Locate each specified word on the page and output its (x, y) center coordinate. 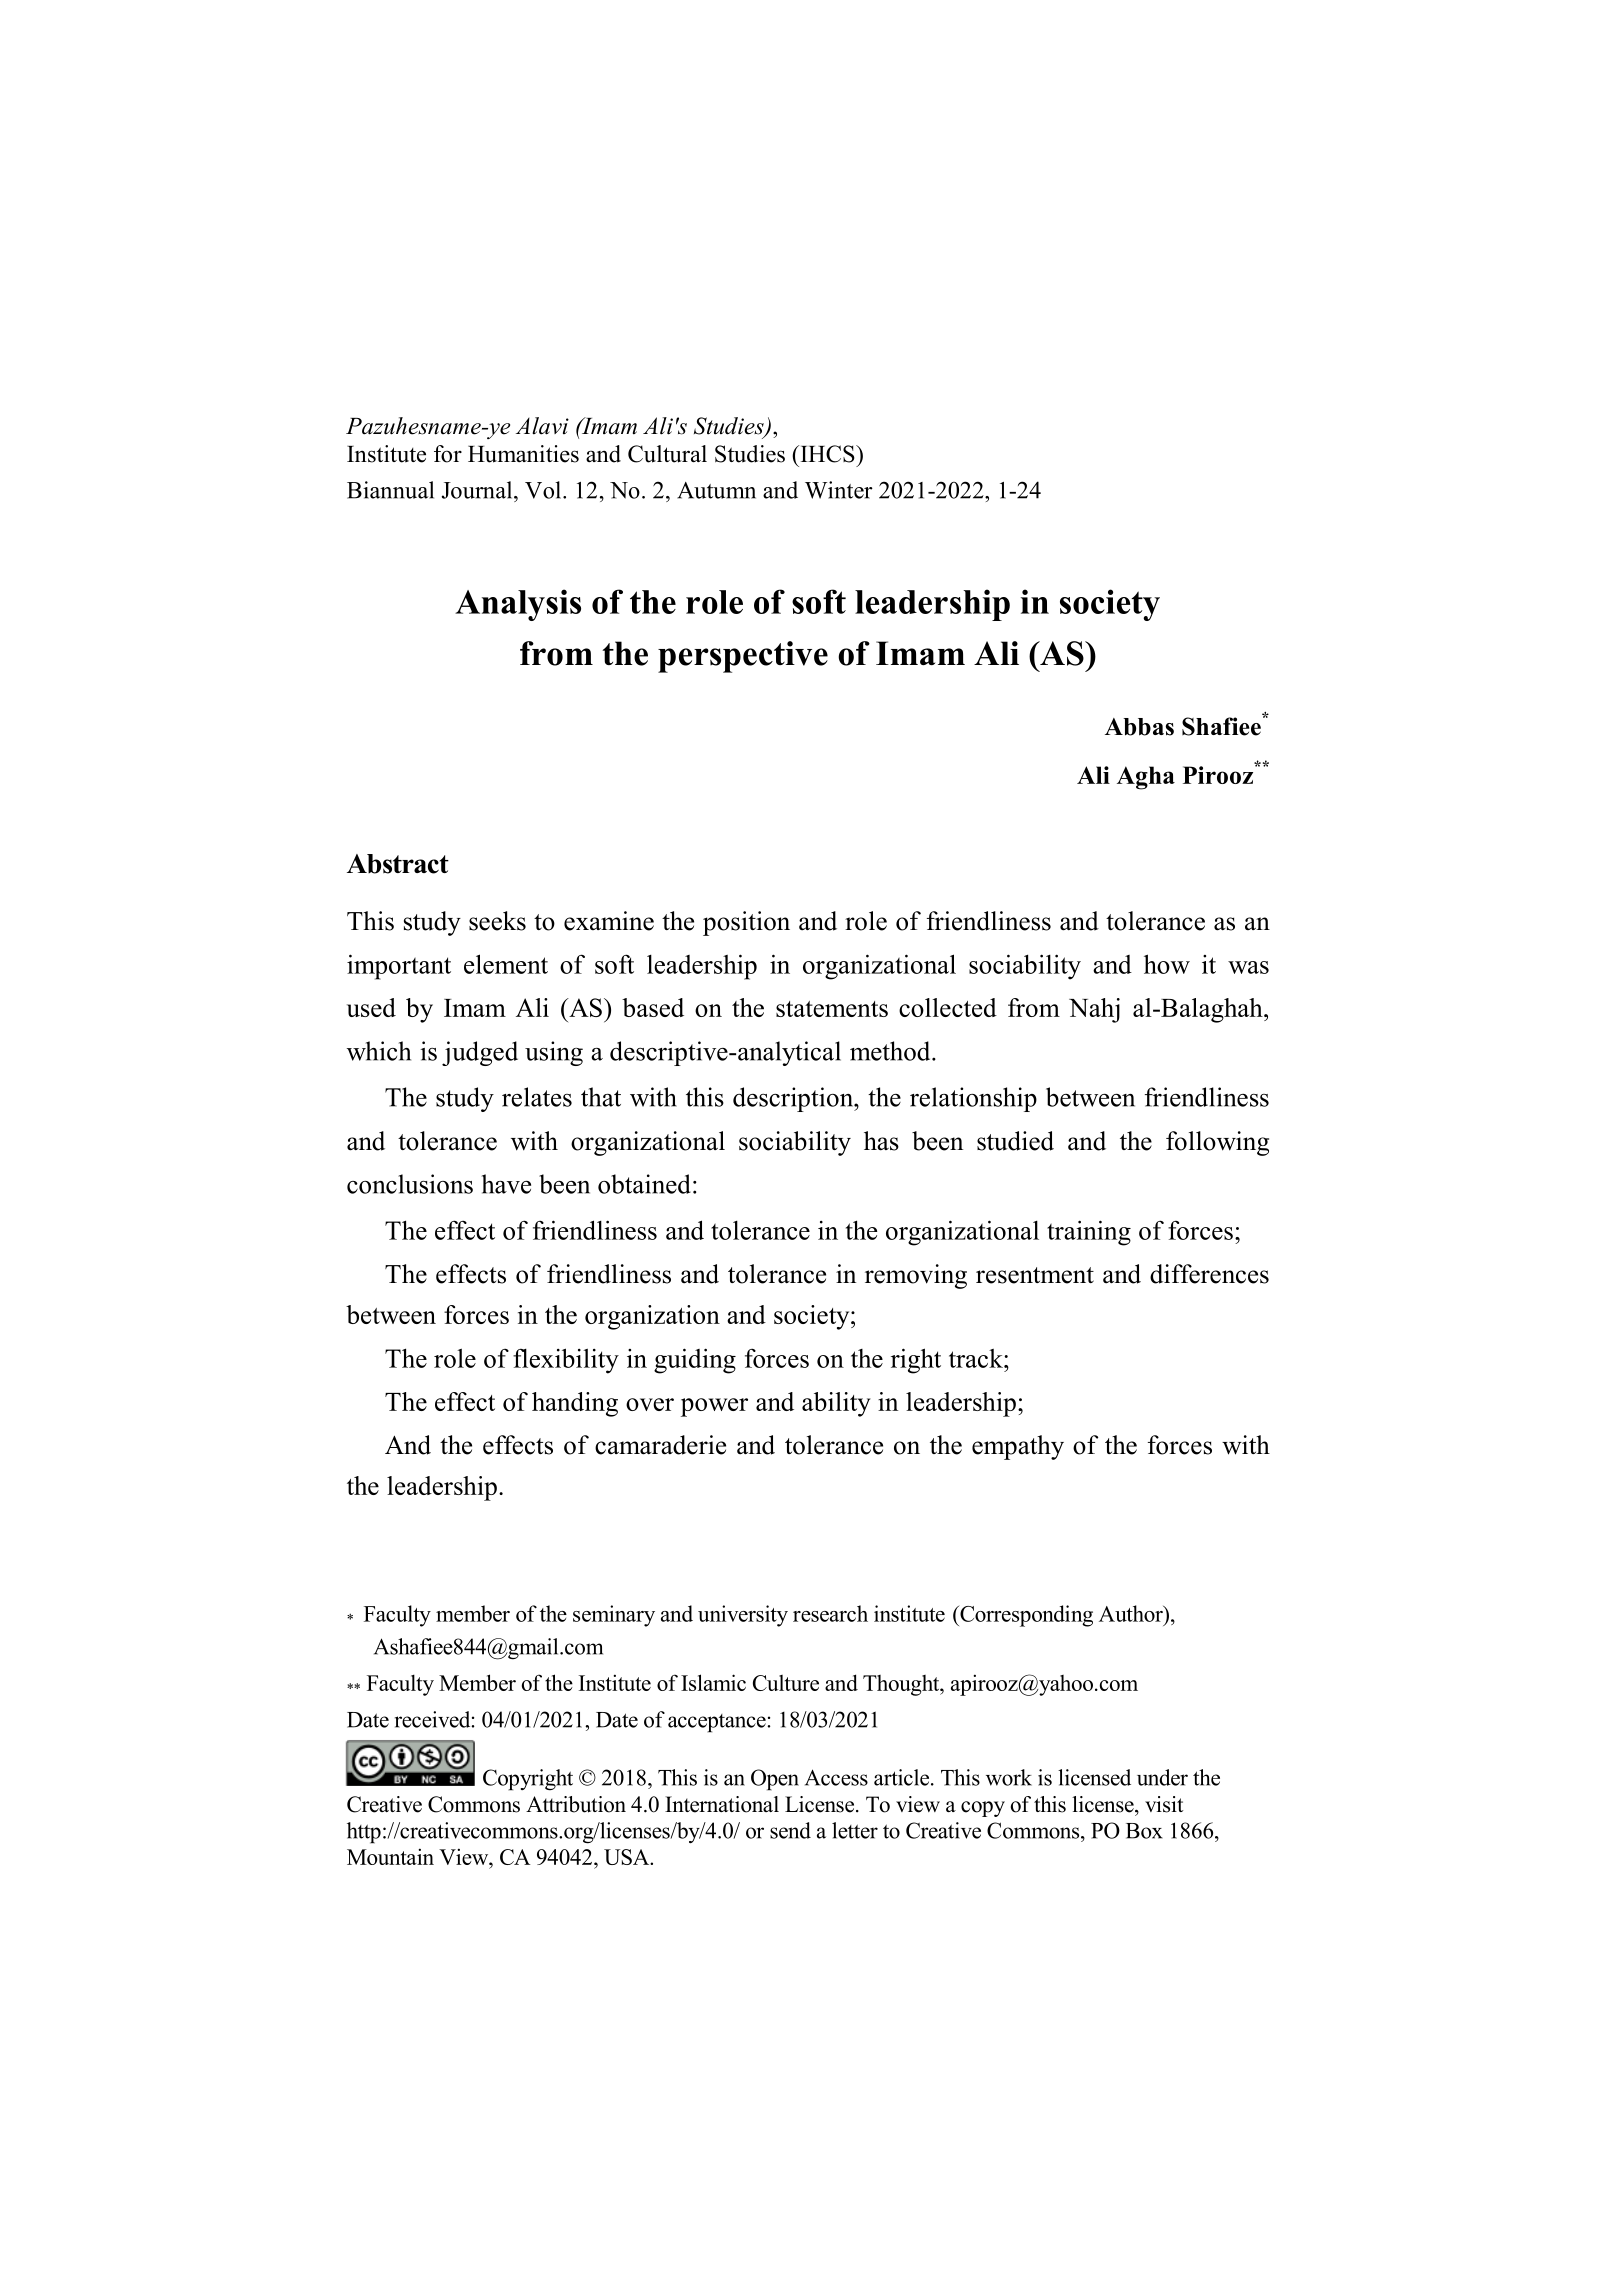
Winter (839, 490)
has (881, 1141)
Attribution (576, 1804)
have (506, 1184)
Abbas (1139, 727)
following (1217, 1143)
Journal (478, 490)
